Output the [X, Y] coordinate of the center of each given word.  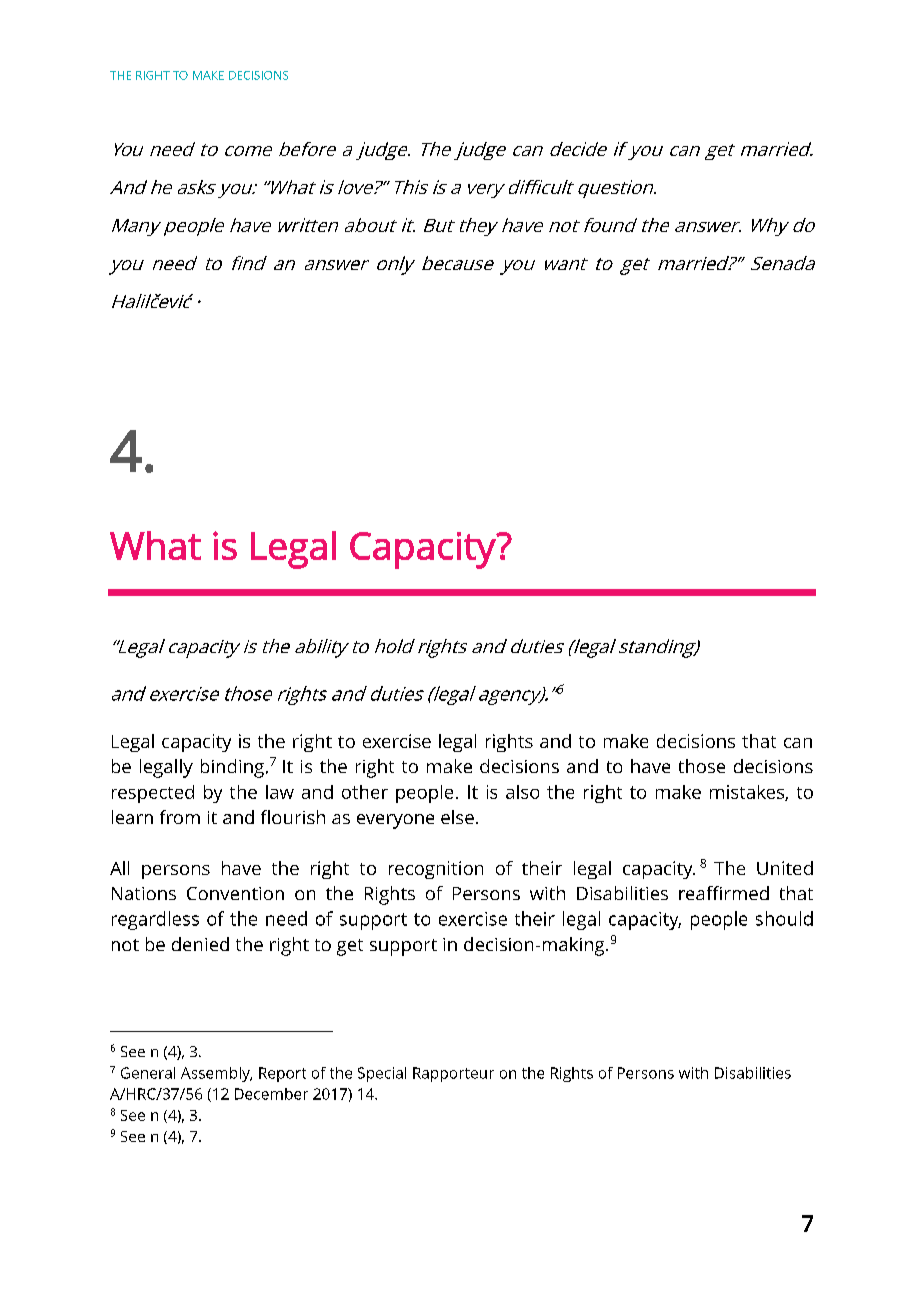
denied [200, 944]
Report [282, 1074]
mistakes [748, 793]
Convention [235, 893]
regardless [155, 920]
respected [153, 794]
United [785, 868]
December [271, 1094]
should [784, 918]
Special [382, 1074]
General [148, 1073]
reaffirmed [724, 893]
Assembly [216, 1074]
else [457, 817]
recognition [436, 870]
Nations [144, 893]
